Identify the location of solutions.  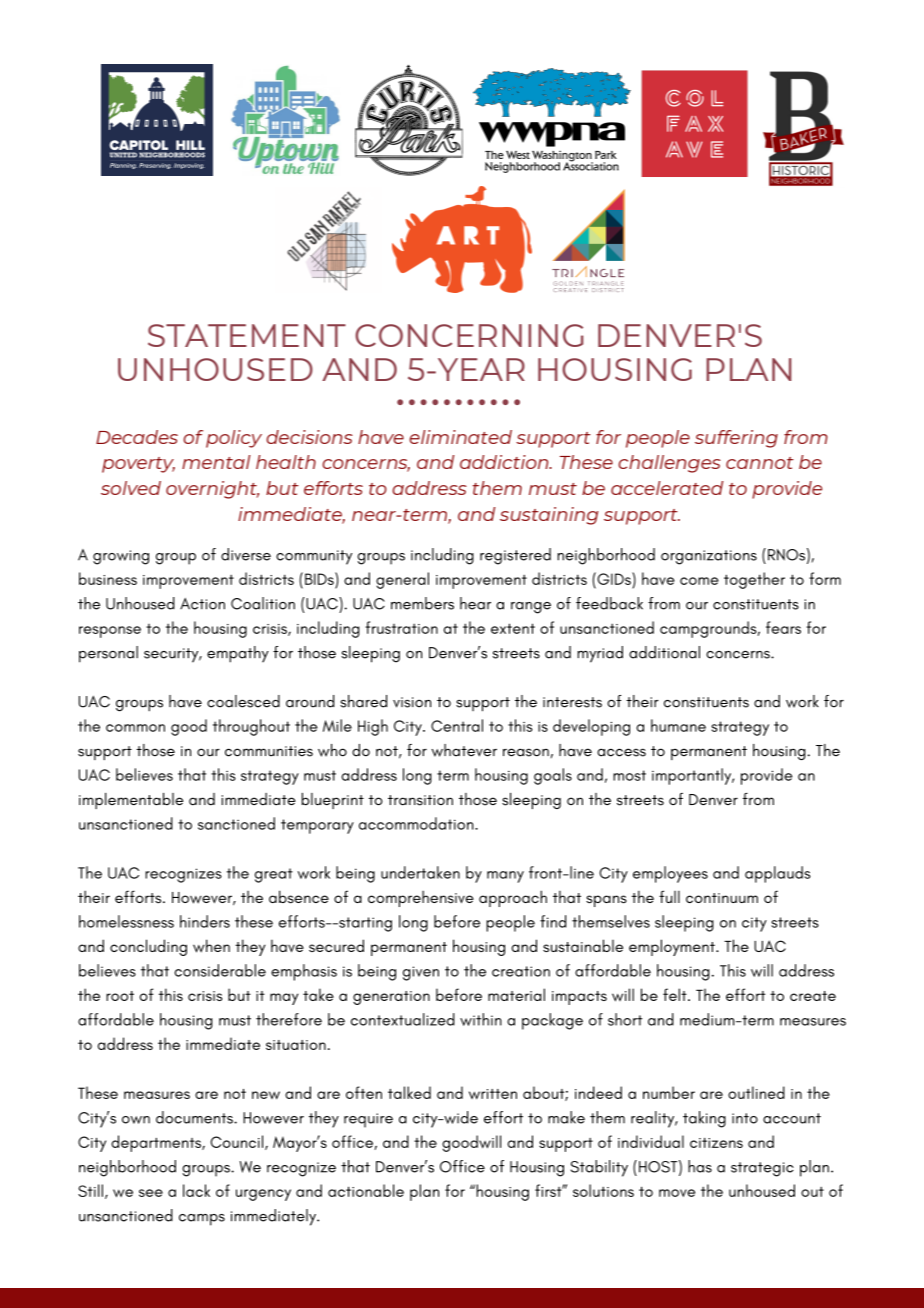
(603, 1190).
